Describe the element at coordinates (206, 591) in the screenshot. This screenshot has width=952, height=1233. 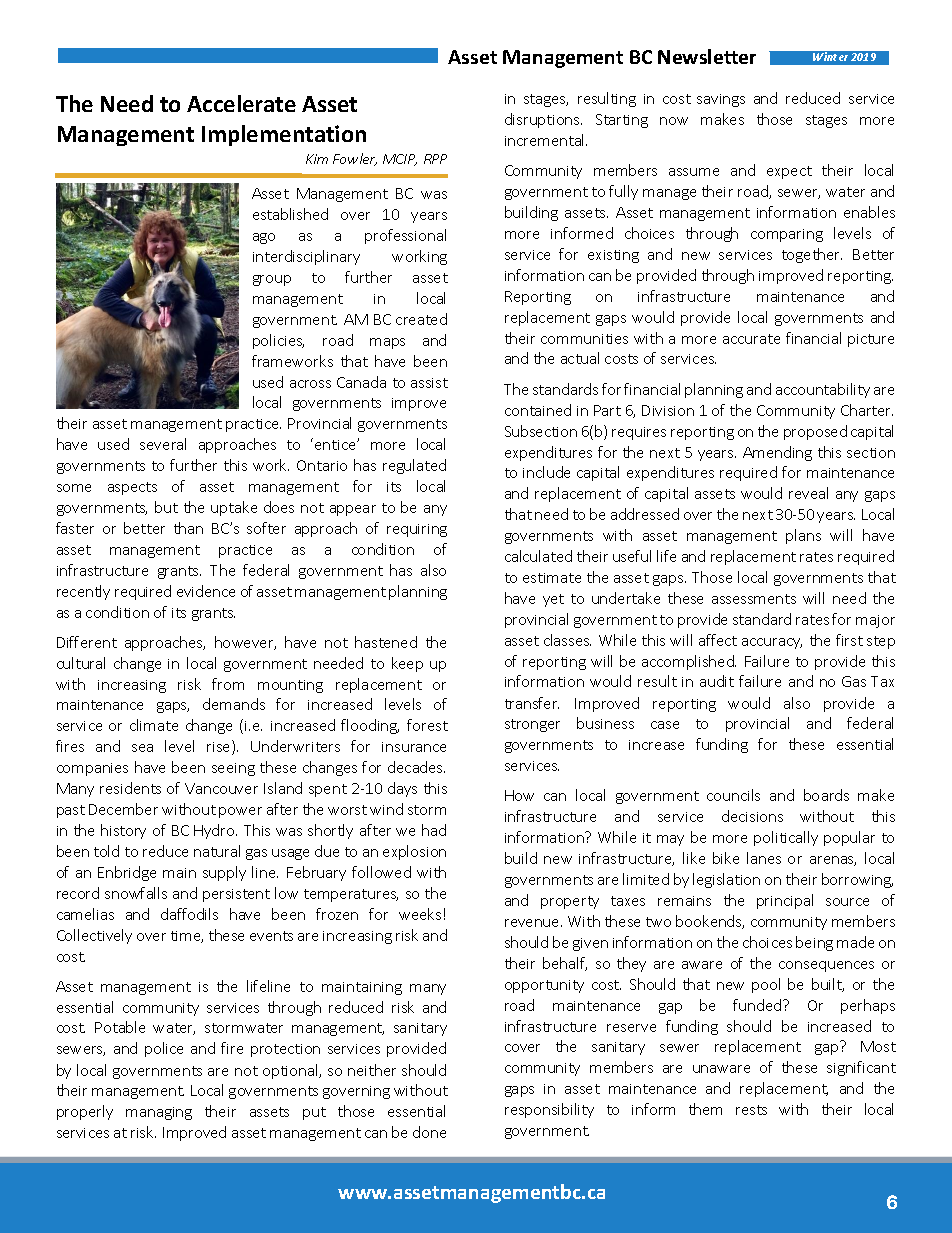
I see `evidence` at that location.
